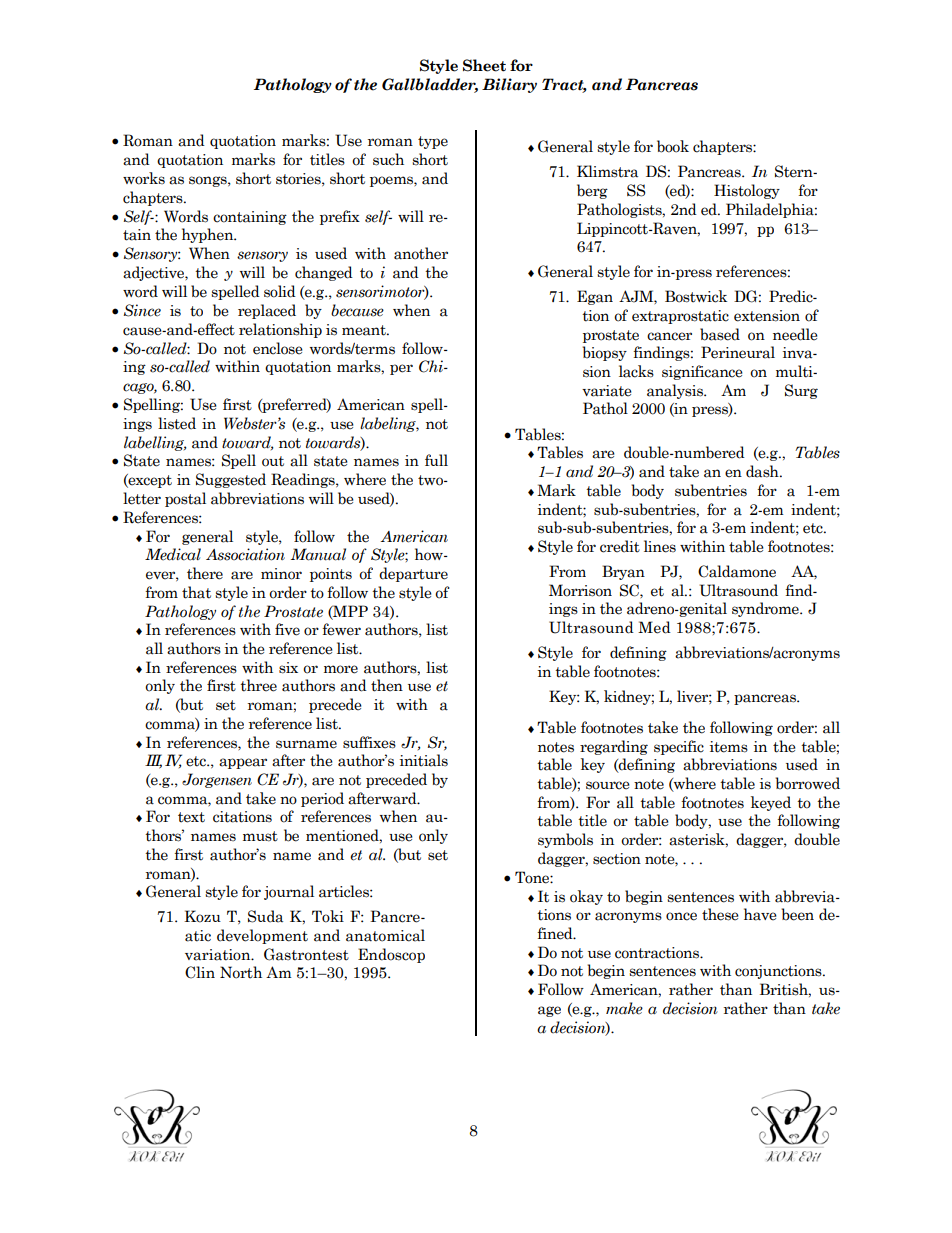 The image size is (952, 1233). What do you see at coordinates (720, 914) in the screenshot?
I see `these` at bounding box center [720, 914].
